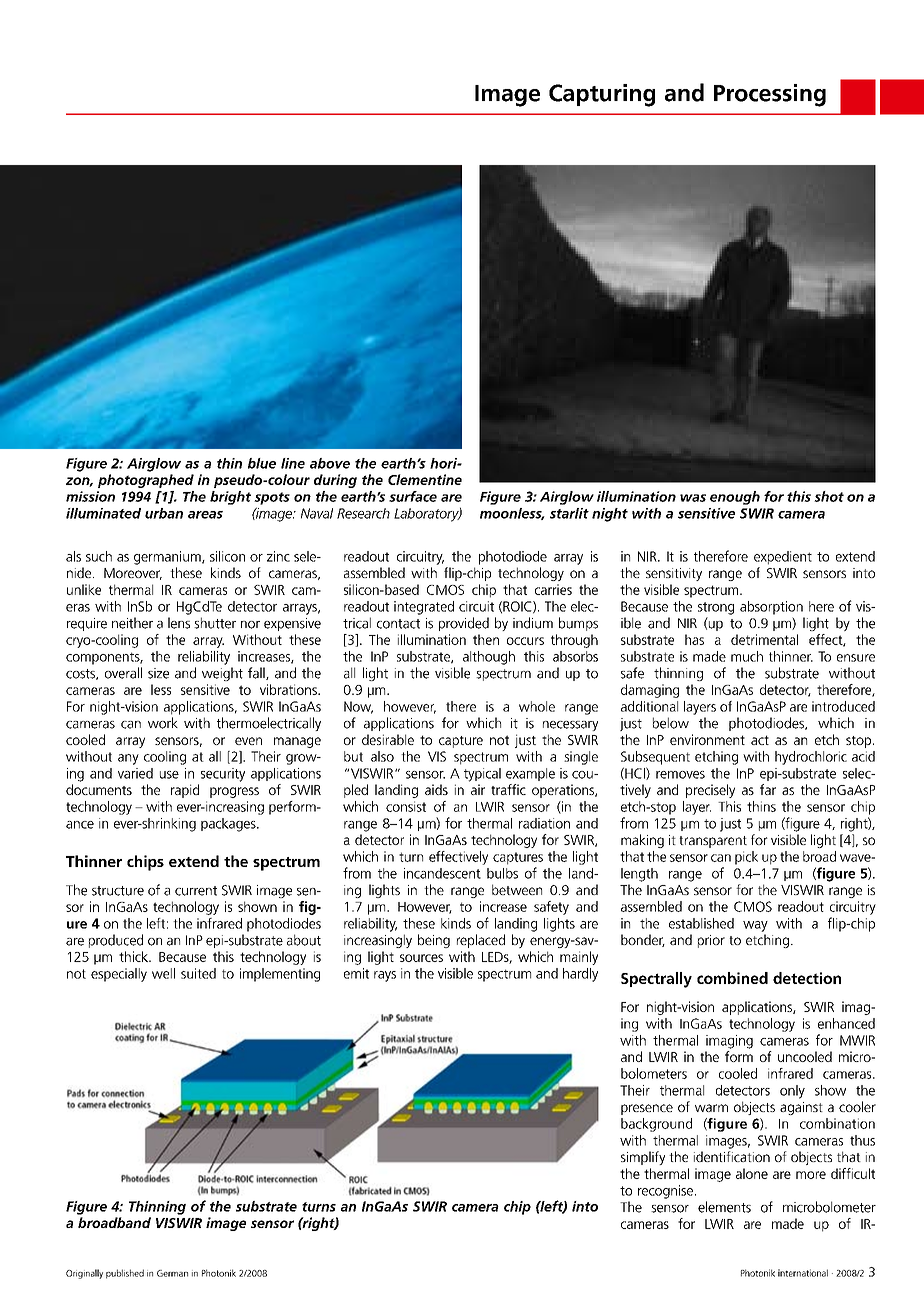  I want to click on enough, so click(735, 498).
